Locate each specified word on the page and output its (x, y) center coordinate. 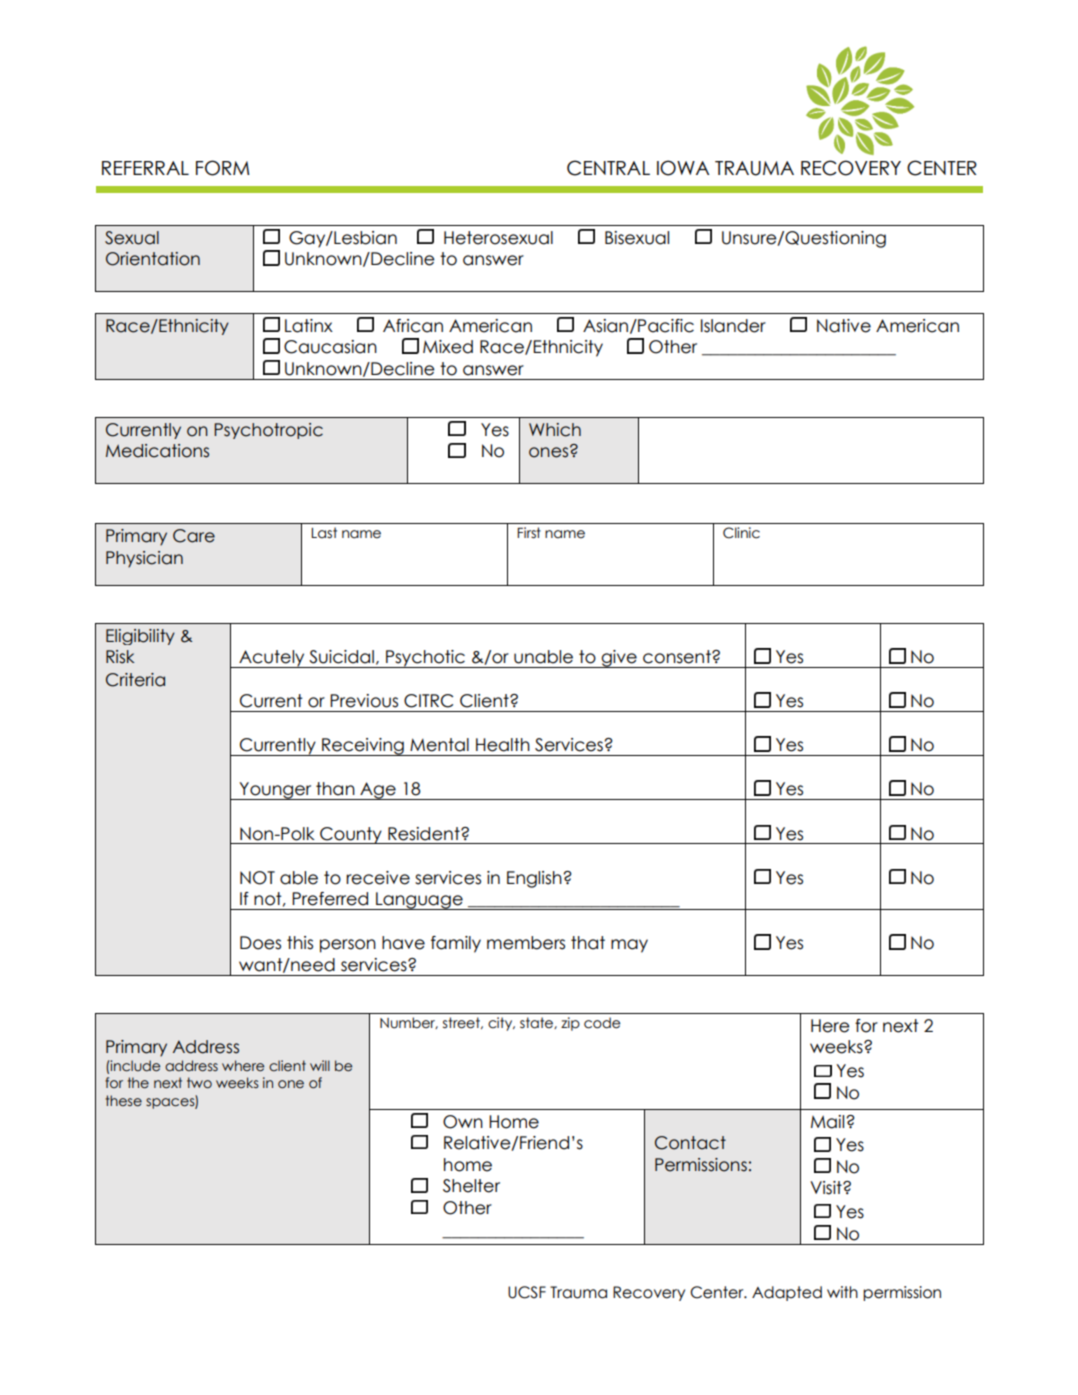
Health (503, 745)
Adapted (787, 1293)
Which (555, 430)
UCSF (527, 1292)
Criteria (135, 680)
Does (260, 943)
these (123, 1101)
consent (678, 657)
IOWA (683, 168)
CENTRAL (608, 168)
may (629, 946)
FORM (222, 168)
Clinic (741, 533)
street (462, 1023)
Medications (157, 451)
